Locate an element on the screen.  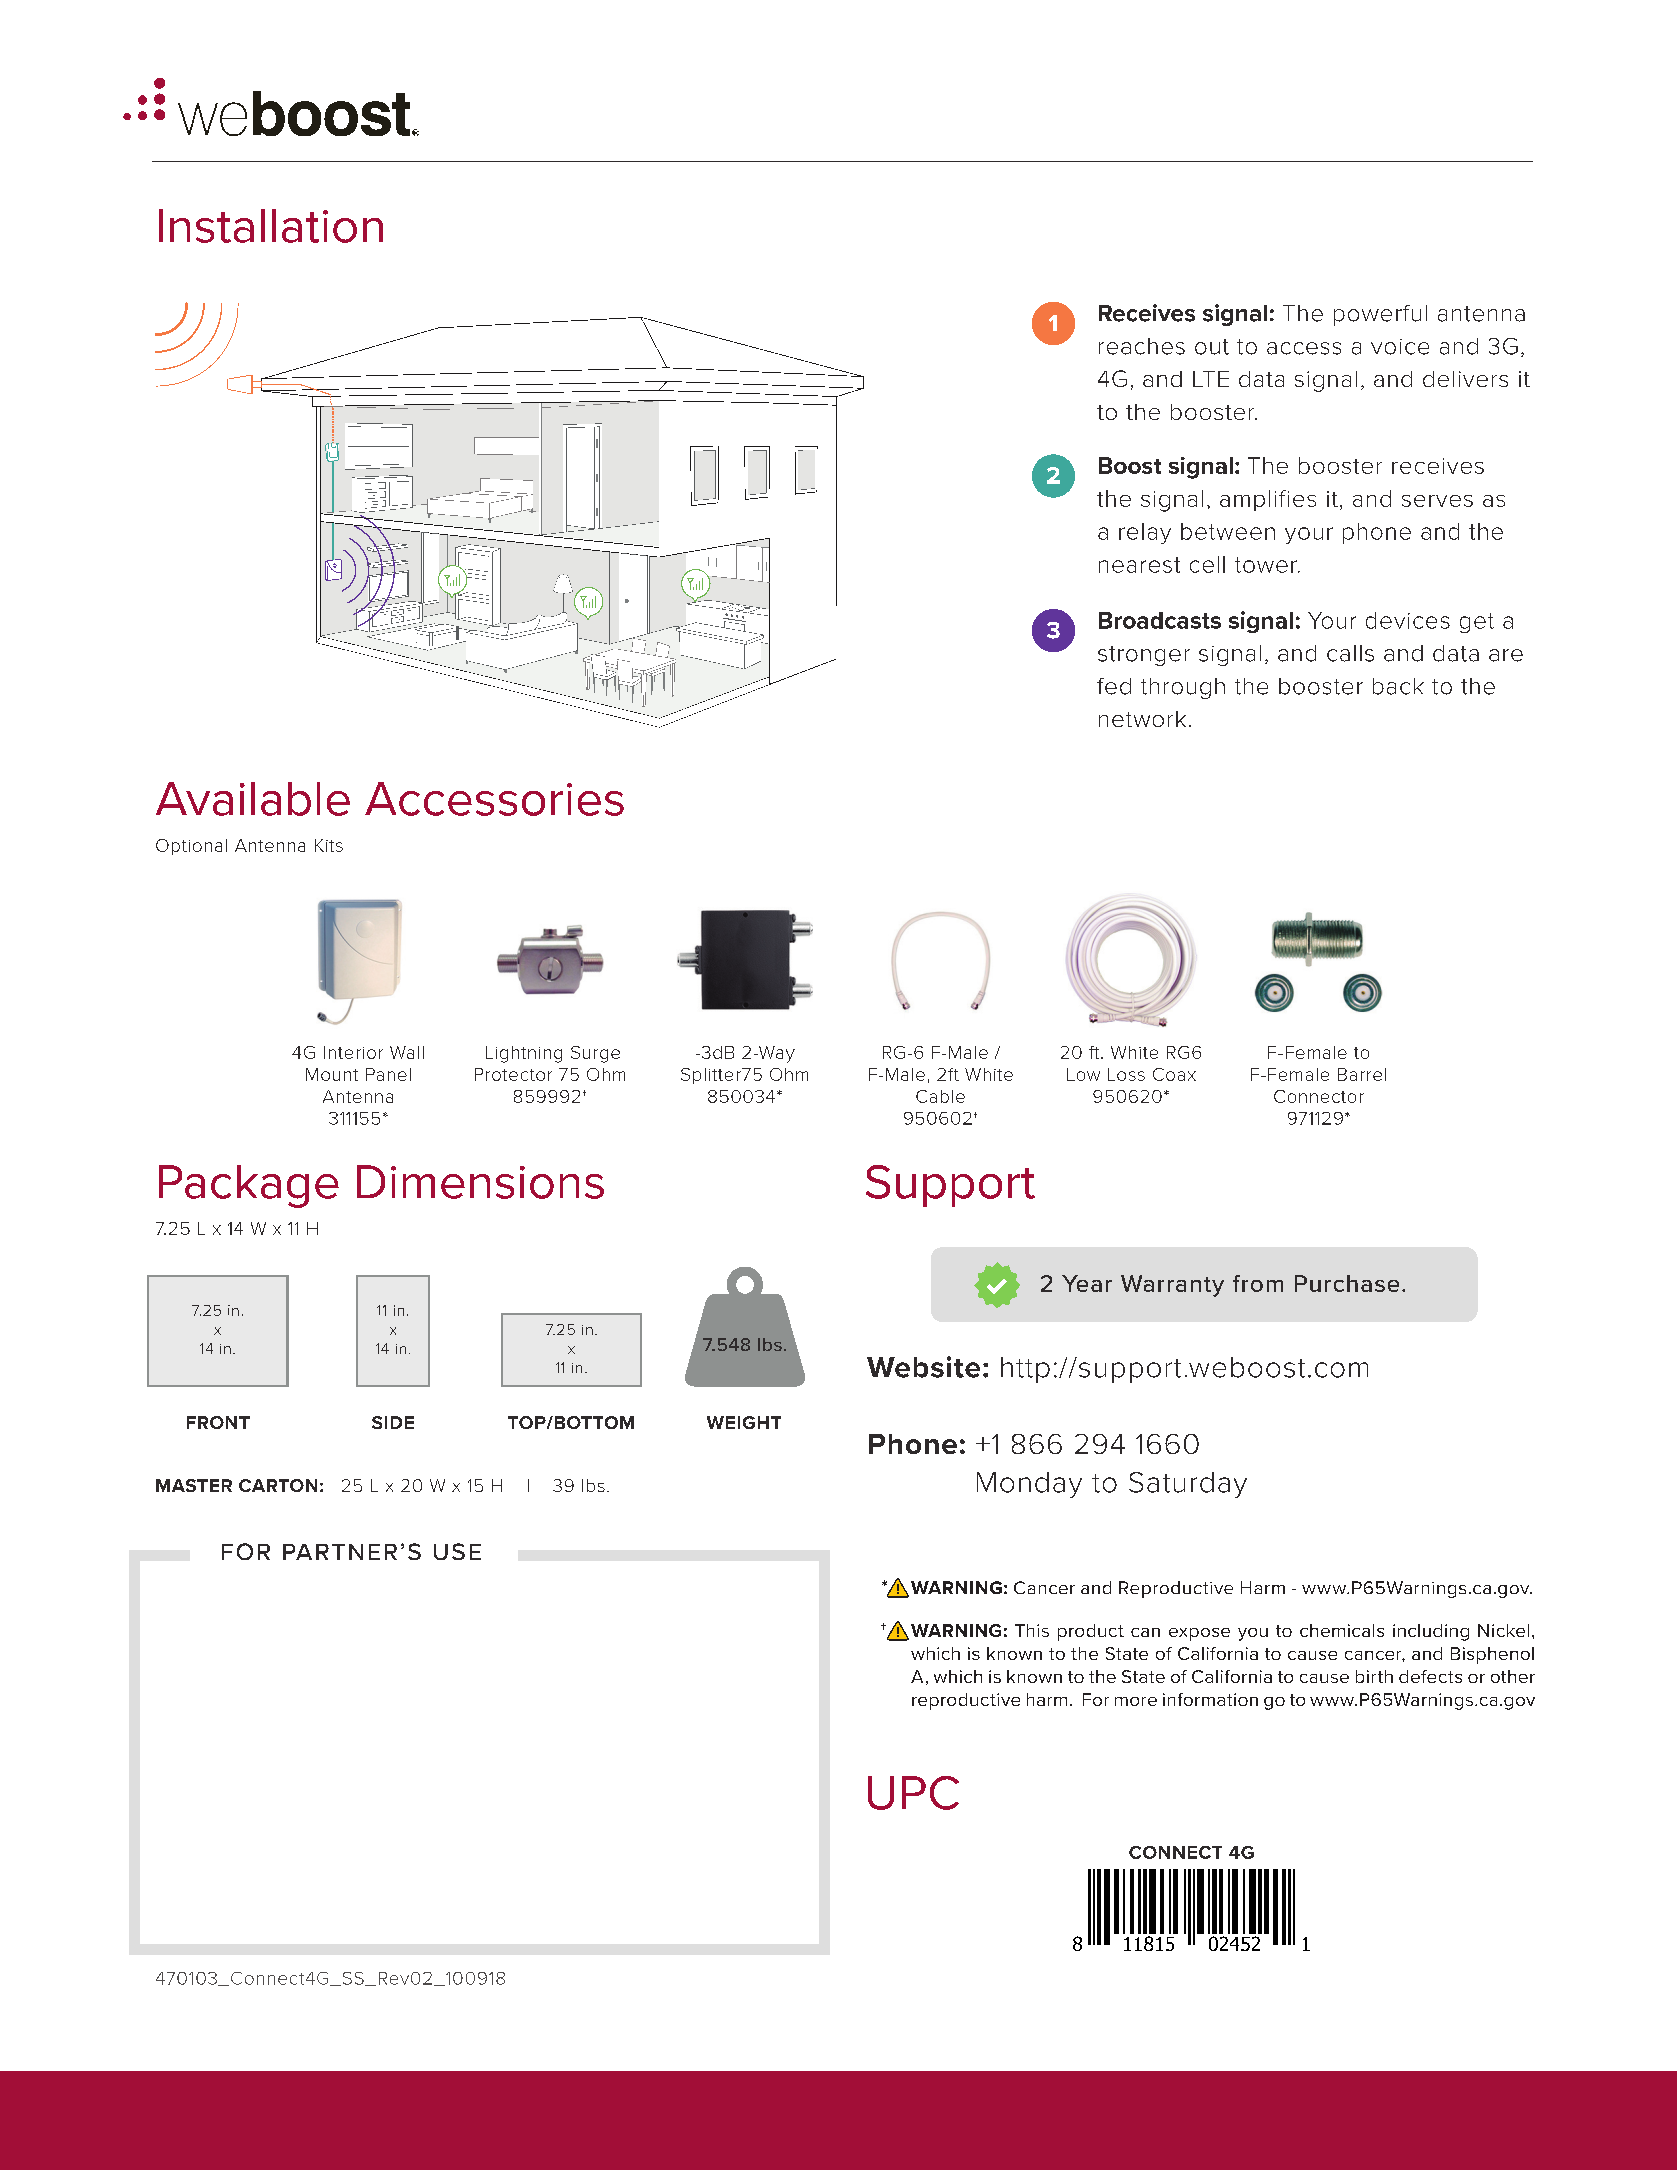
back is located at coordinates (1398, 686).
